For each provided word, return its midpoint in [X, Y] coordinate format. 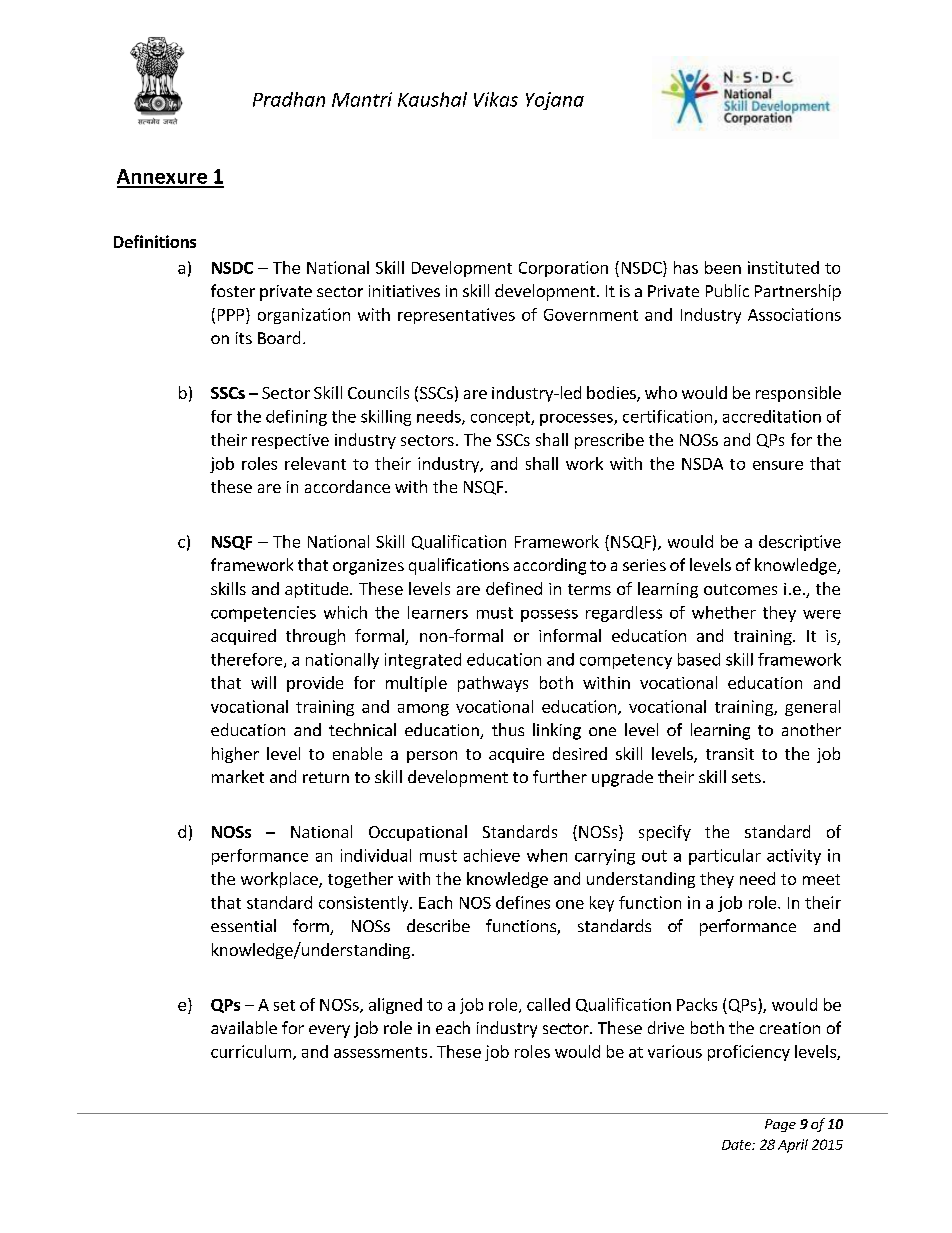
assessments [380, 1052]
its [244, 338]
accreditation [772, 416]
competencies [263, 614]
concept [501, 418]
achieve [492, 855]
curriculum [251, 1051]
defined [514, 588]
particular [725, 857]
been [723, 267]
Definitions [155, 241]
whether [724, 612]
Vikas [496, 99]
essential [243, 925]
